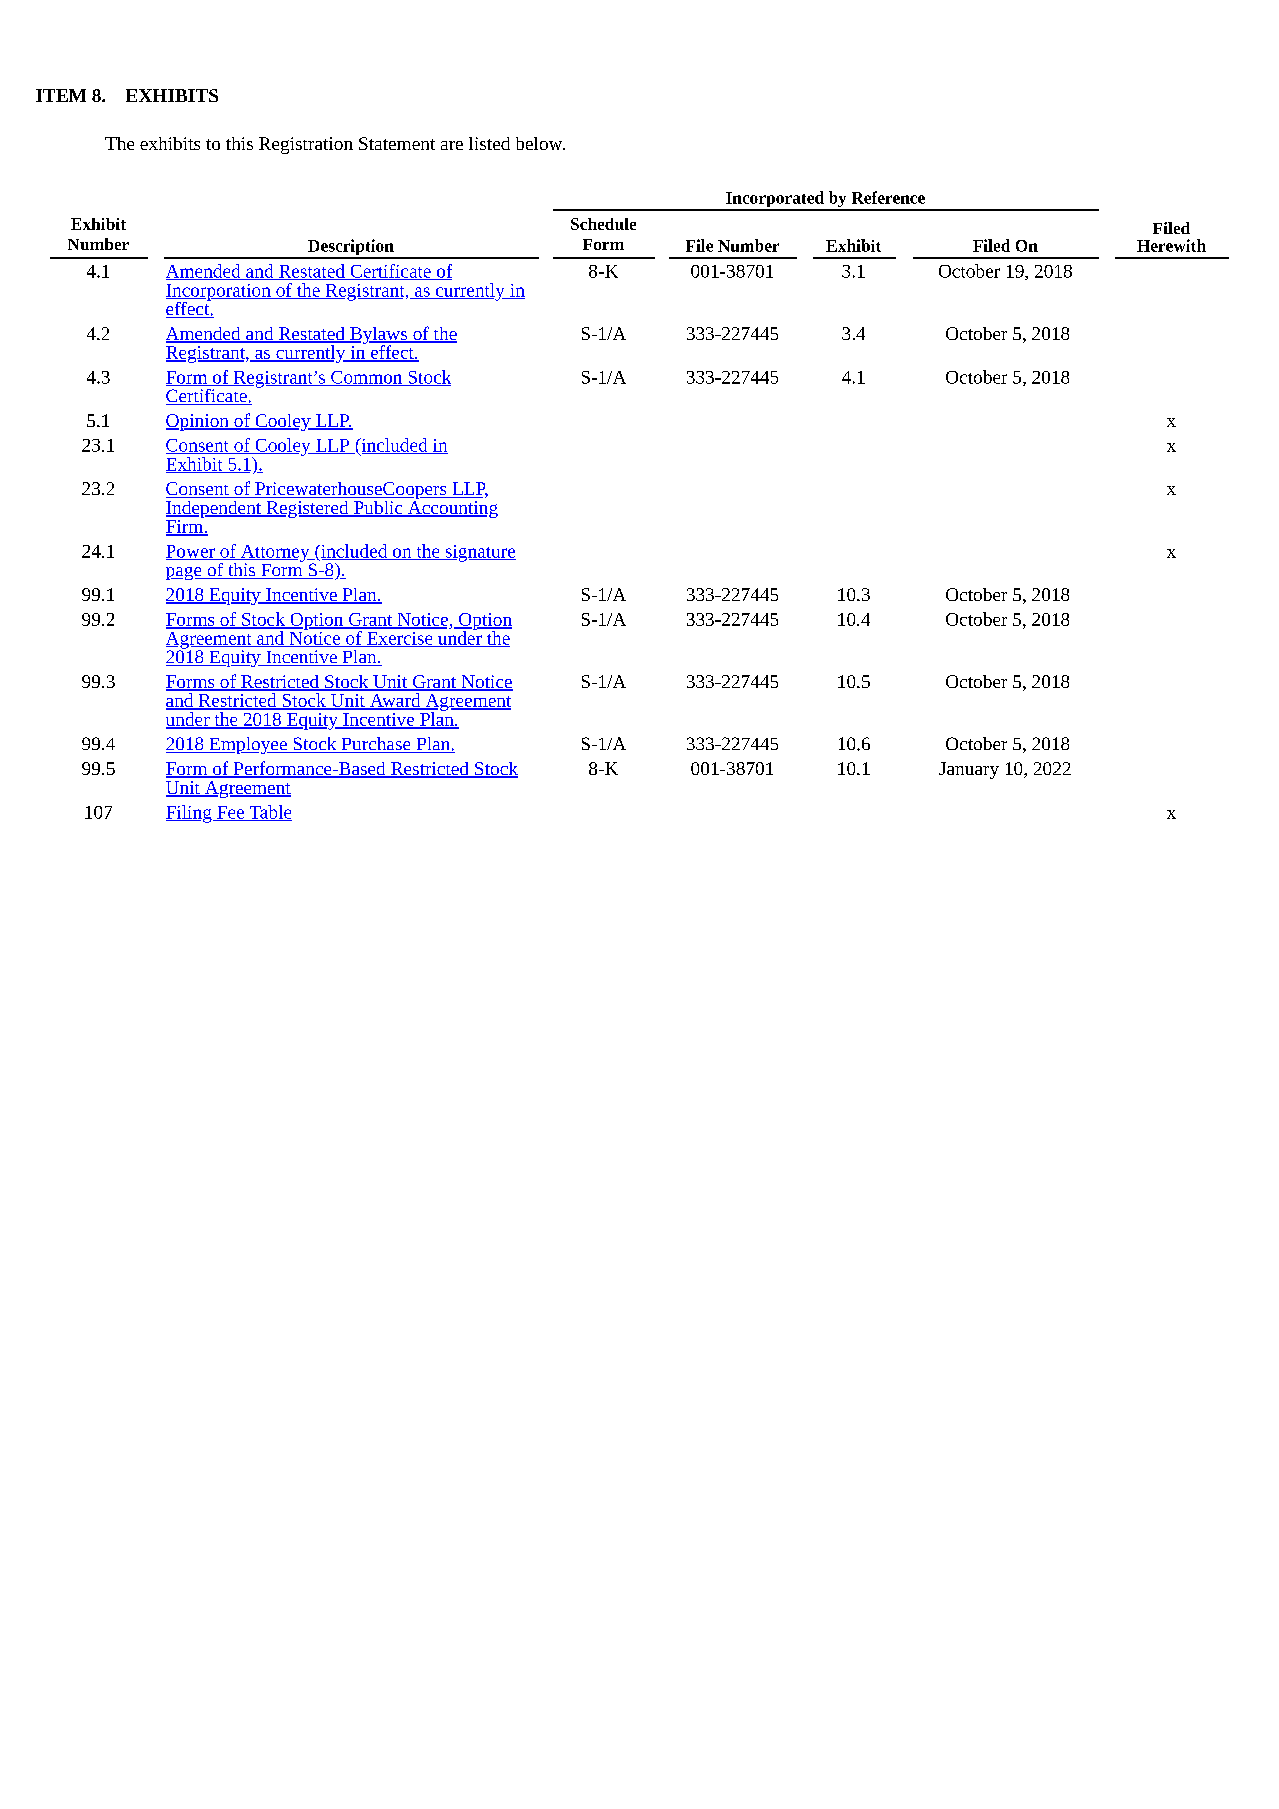 Image resolution: width=1279 pixels, height=1809 pixels. What do you see at coordinates (540, 143) in the screenshot?
I see `below` at bounding box center [540, 143].
